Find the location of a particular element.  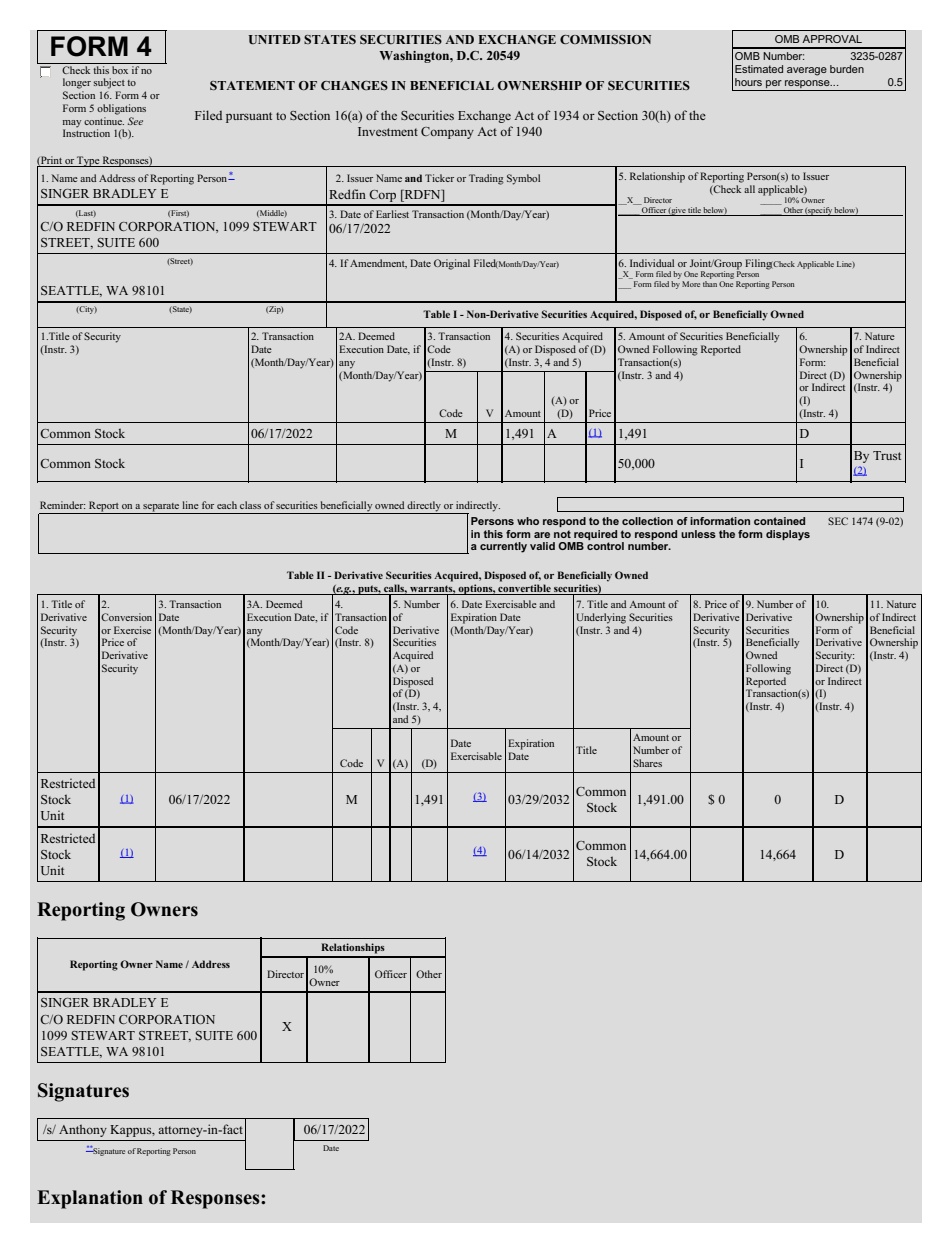

box is located at coordinates (120, 68).
